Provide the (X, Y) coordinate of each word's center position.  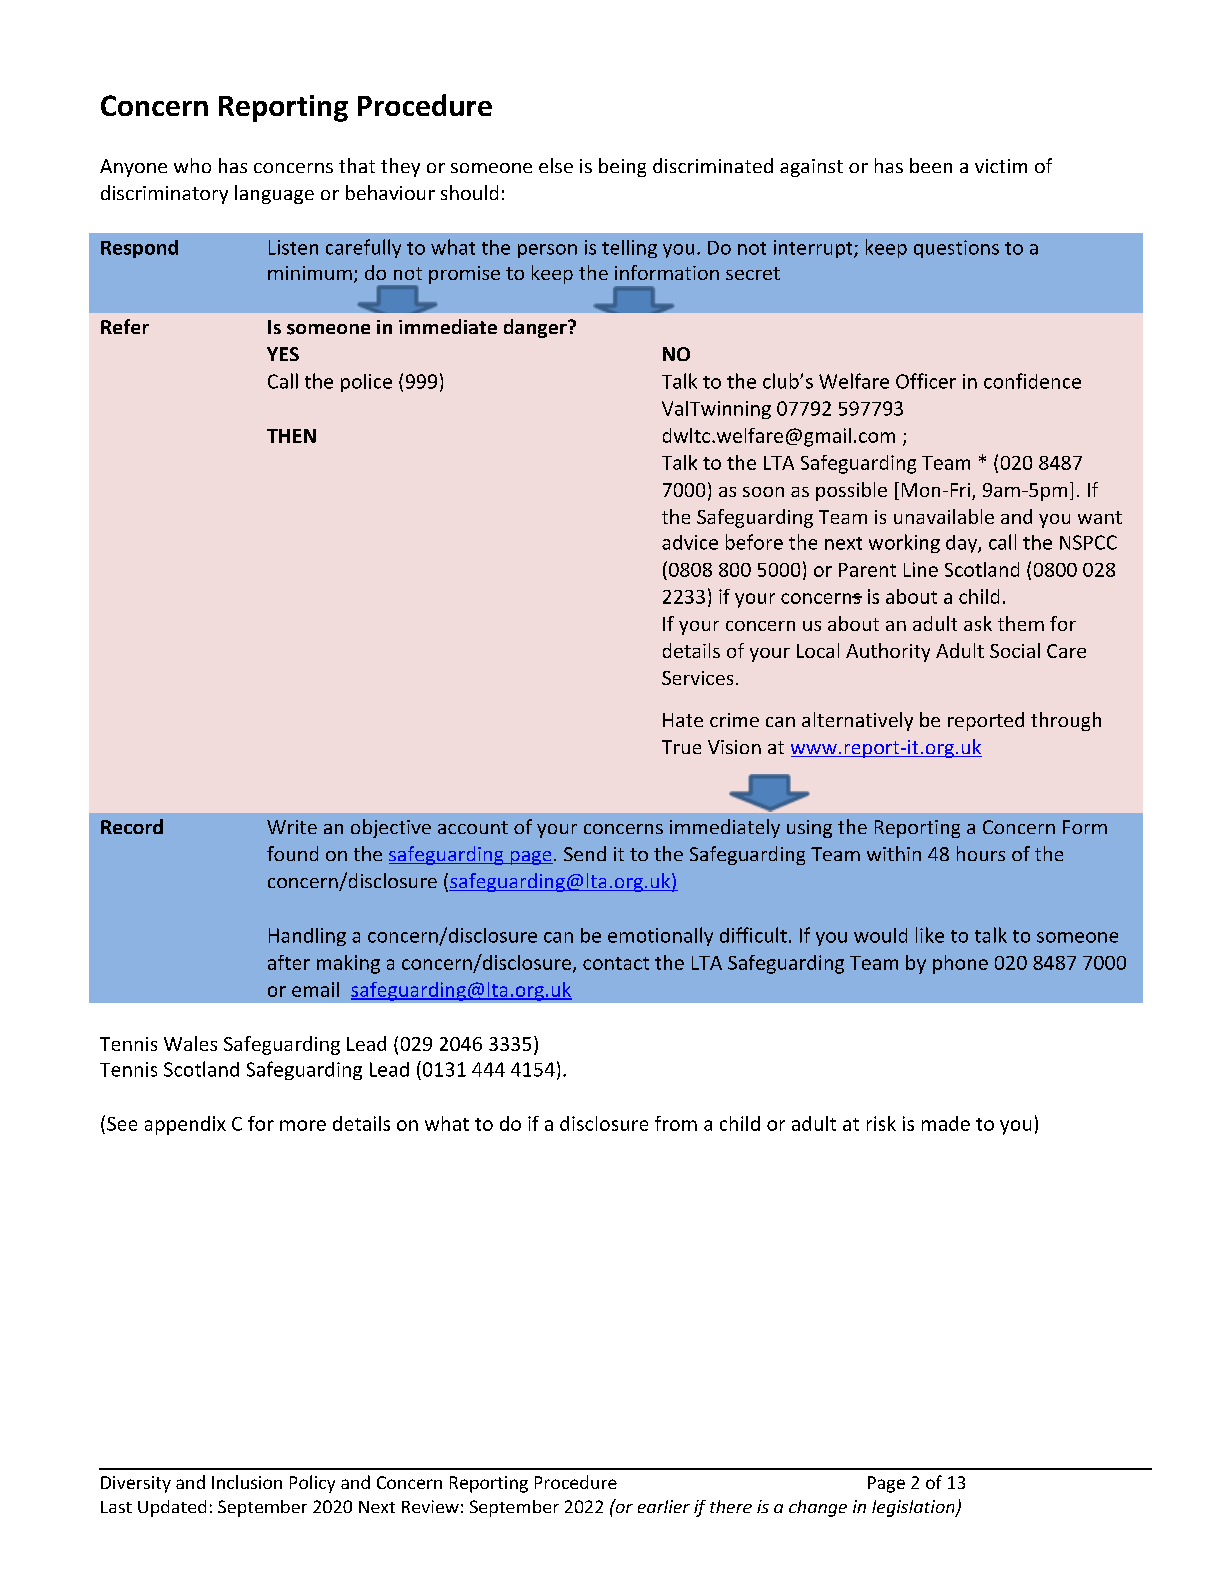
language (274, 194)
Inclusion (247, 1482)
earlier (664, 1506)
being (622, 167)
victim (1001, 166)
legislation (914, 1508)
